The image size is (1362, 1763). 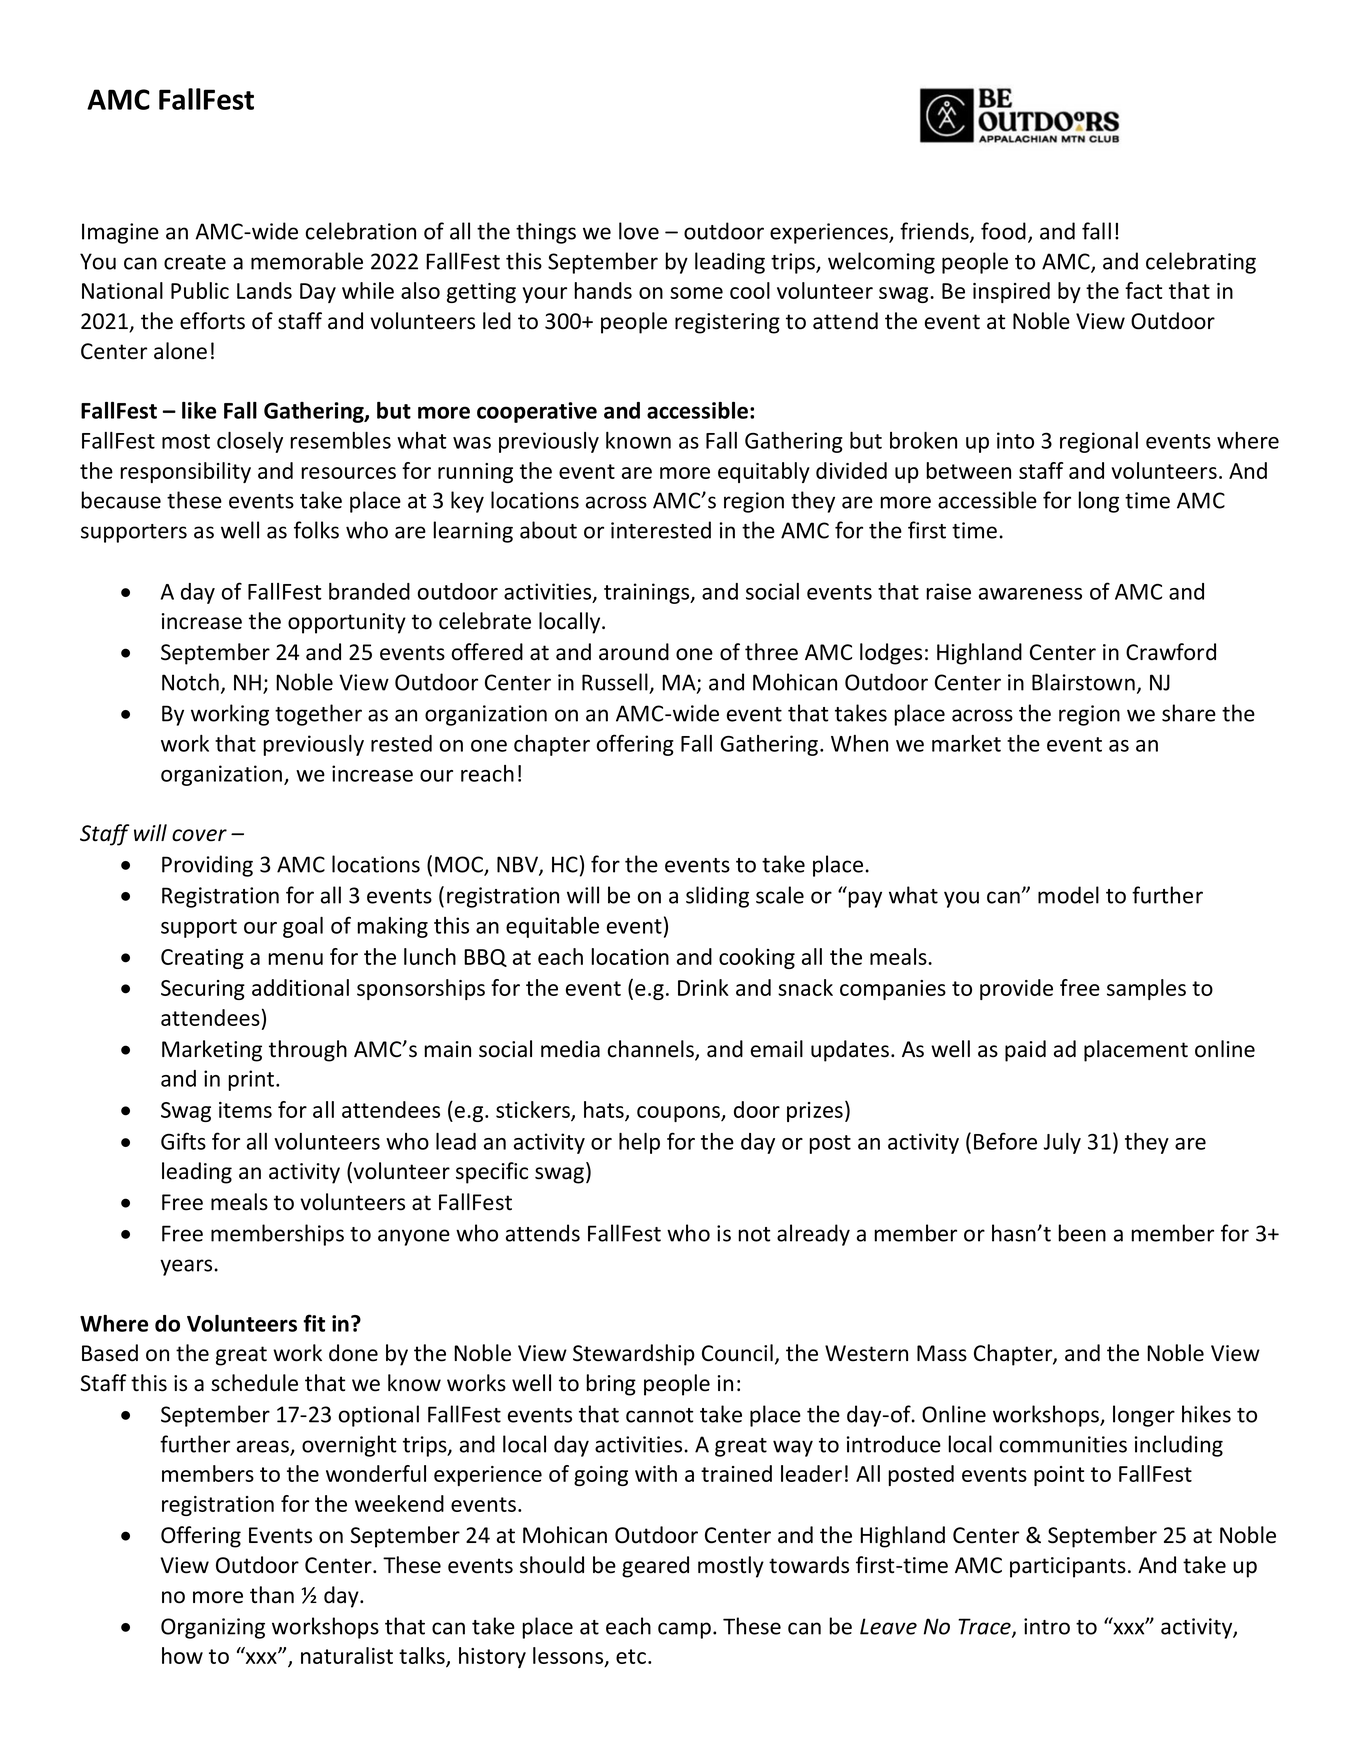 I want to click on Lands, so click(x=264, y=290).
